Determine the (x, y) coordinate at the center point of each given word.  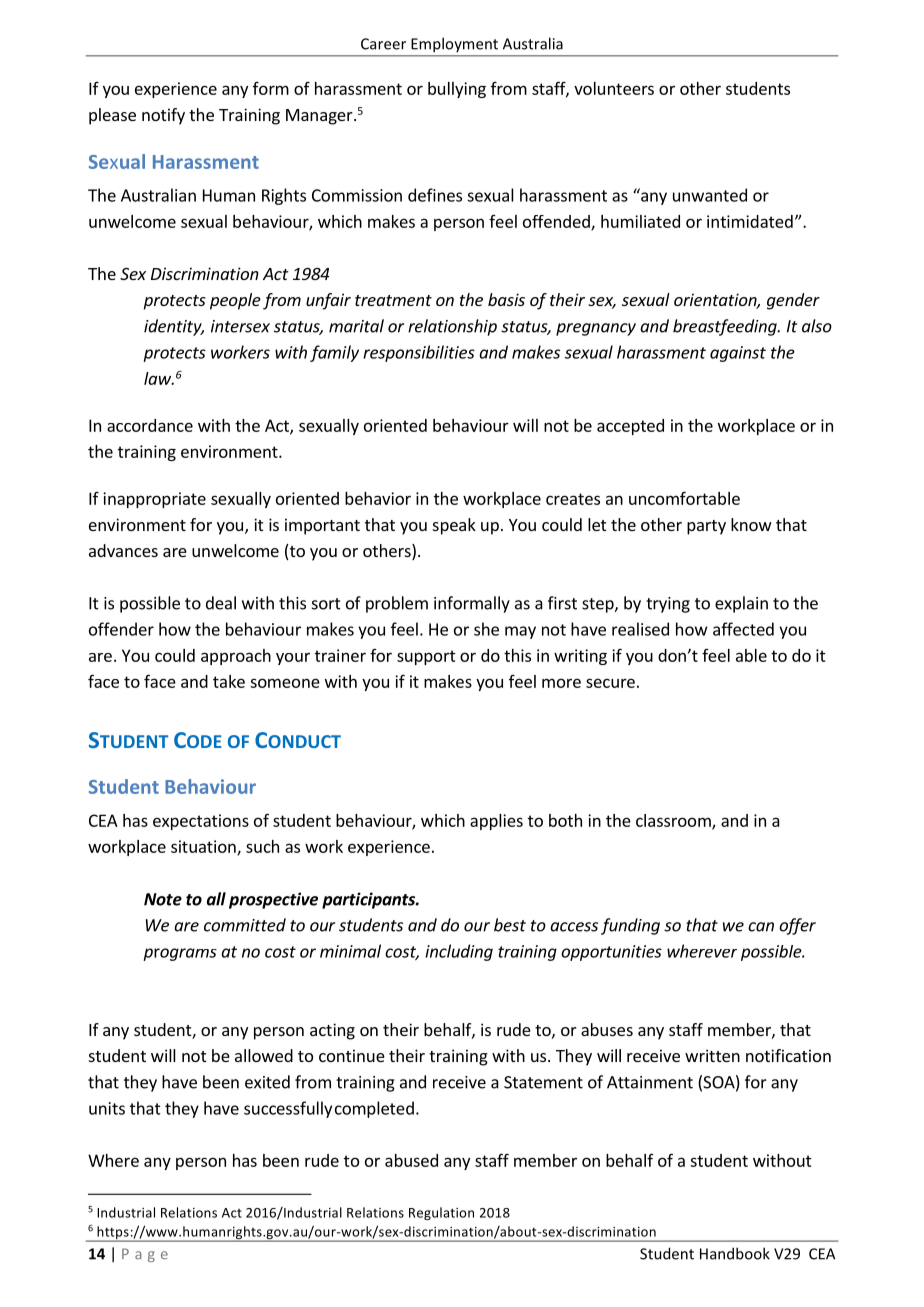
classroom (674, 821)
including (459, 952)
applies (496, 822)
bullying (457, 90)
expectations (201, 822)
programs (180, 954)
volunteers (614, 88)
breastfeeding (726, 327)
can (761, 927)
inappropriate (154, 500)
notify (163, 116)
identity (174, 327)
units (107, 1108)
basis (506, 299)
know (751, 524)
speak (454, 526)
